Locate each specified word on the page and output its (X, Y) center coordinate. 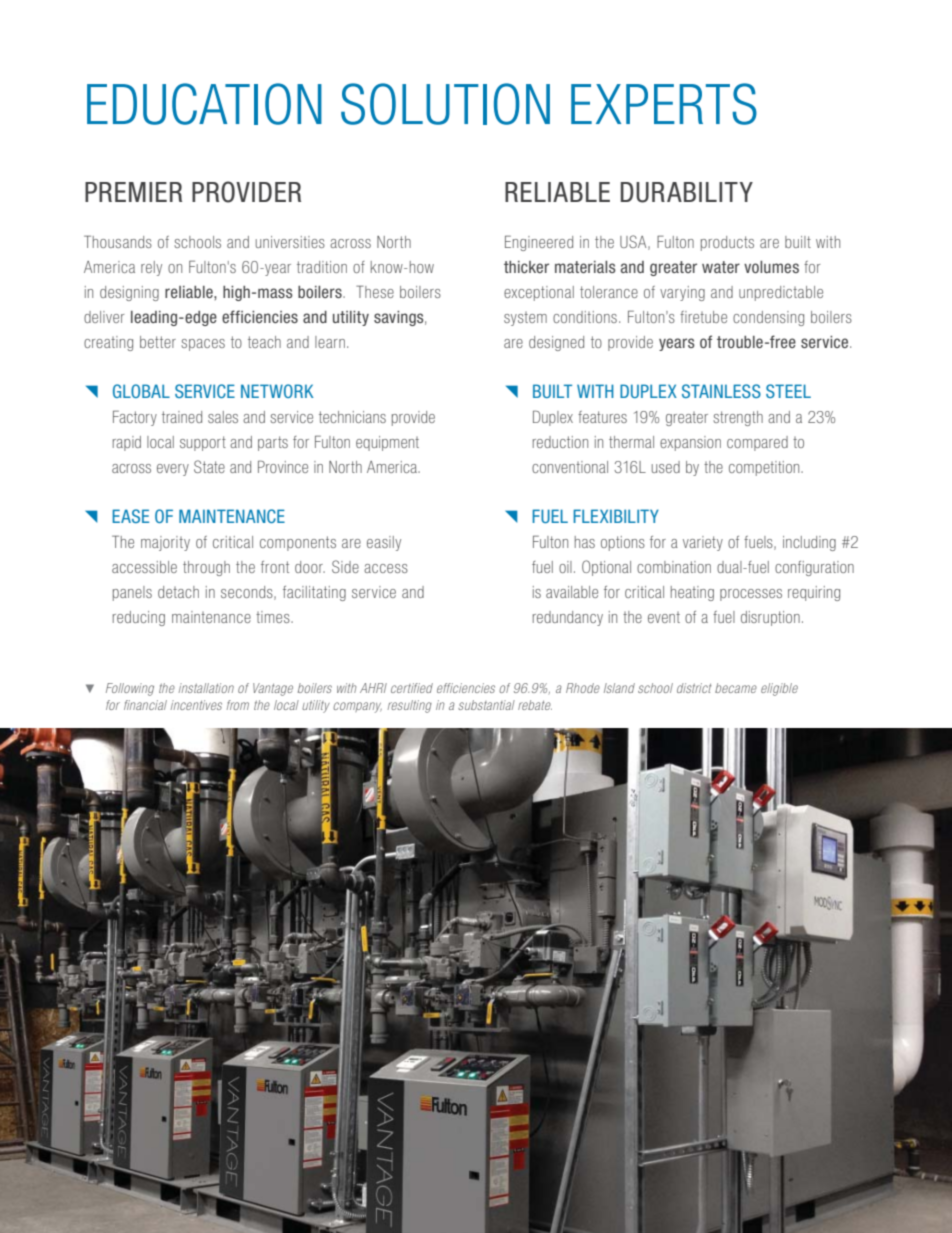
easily (384, 543)
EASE (130, 516)
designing (129, 293)
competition (765, 468)
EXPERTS (664, 104)
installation (206, 688)
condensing (768, 318)
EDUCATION (204, 104)
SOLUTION (445, 104)
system (525, 319)
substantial (486, 705)
